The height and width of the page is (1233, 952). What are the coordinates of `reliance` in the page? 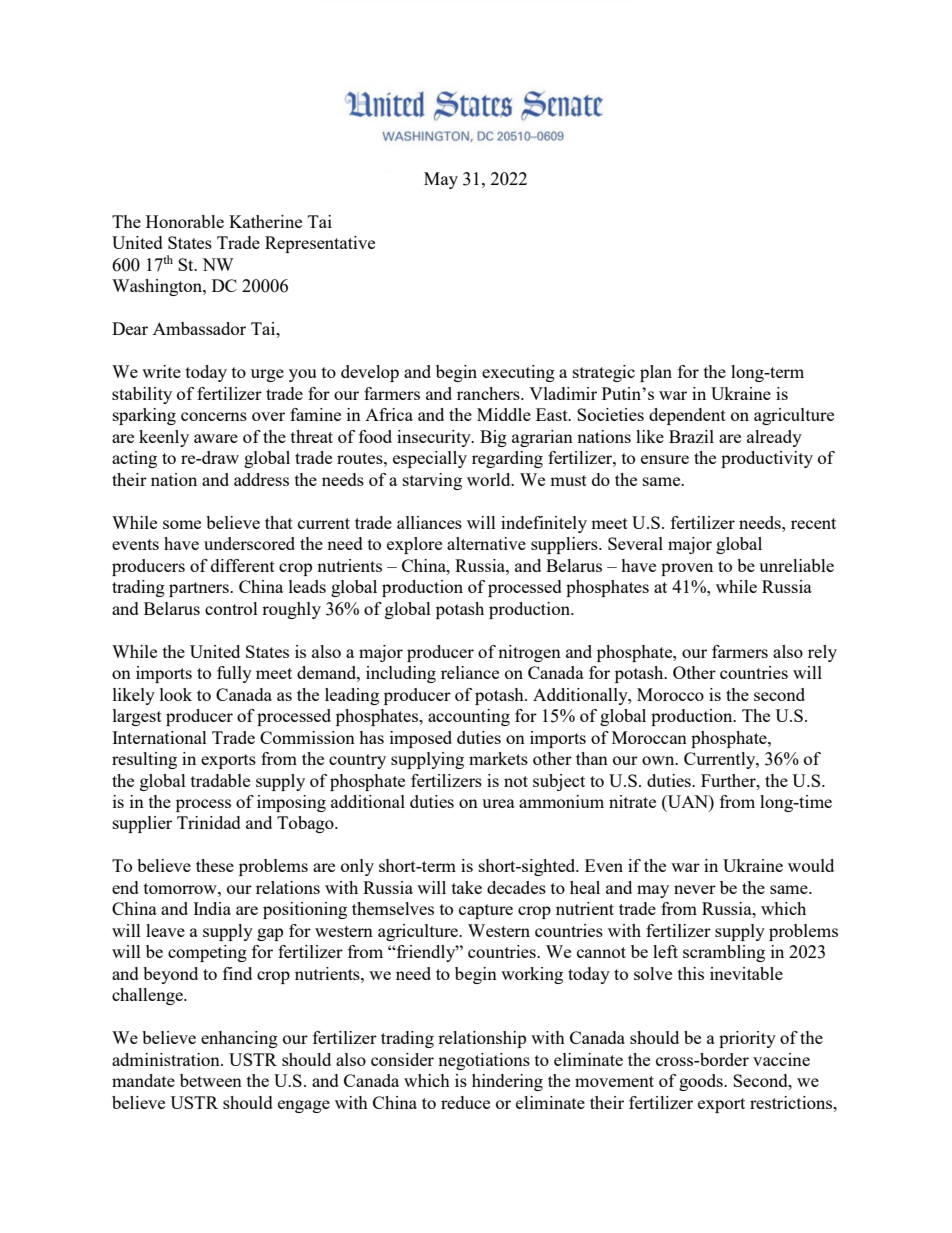 It's located at (470, 672).
